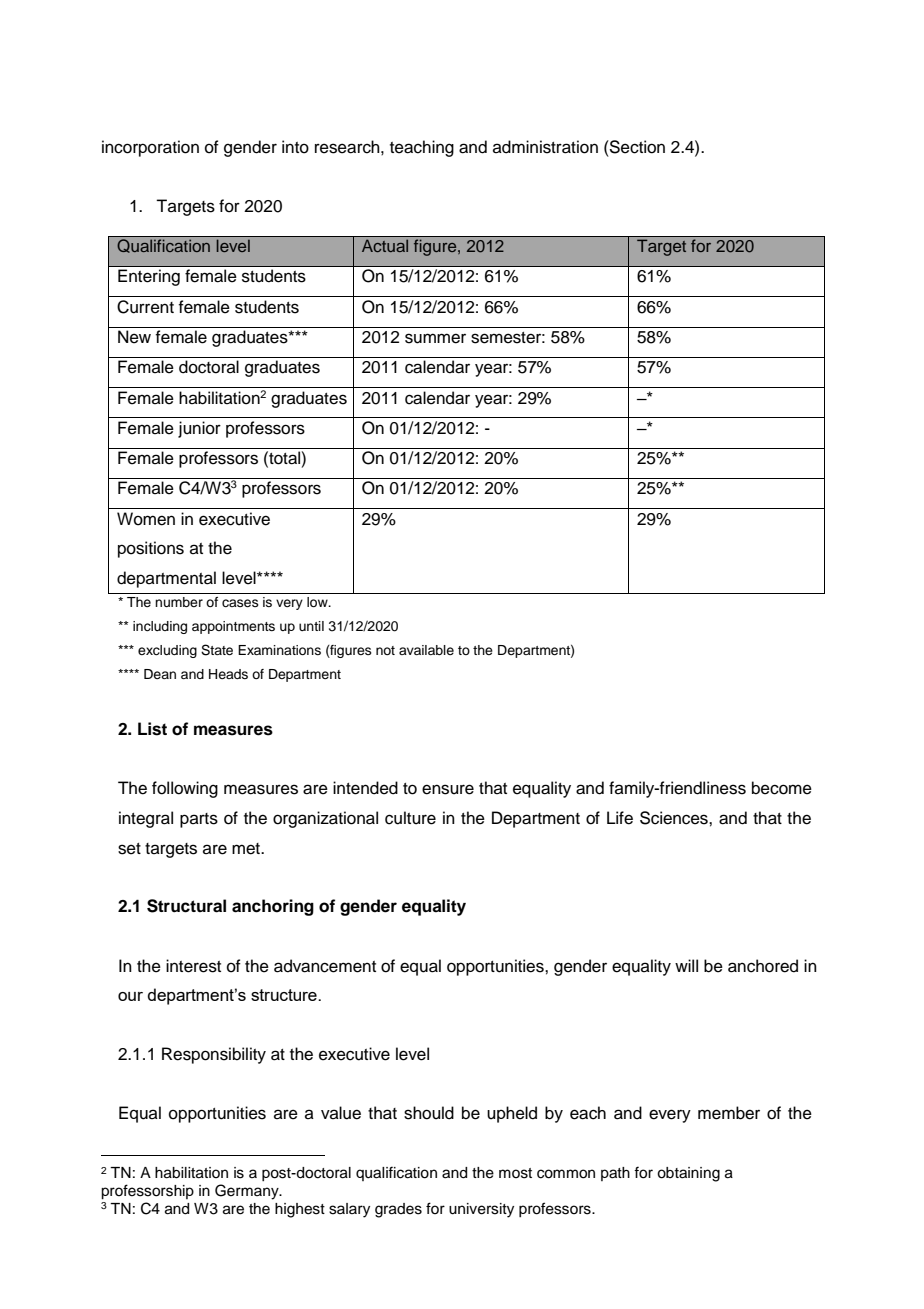  What do you see at coordinates (481, 1210) in the screenshot?
I see `university` at bounding box center [481, 1210].
